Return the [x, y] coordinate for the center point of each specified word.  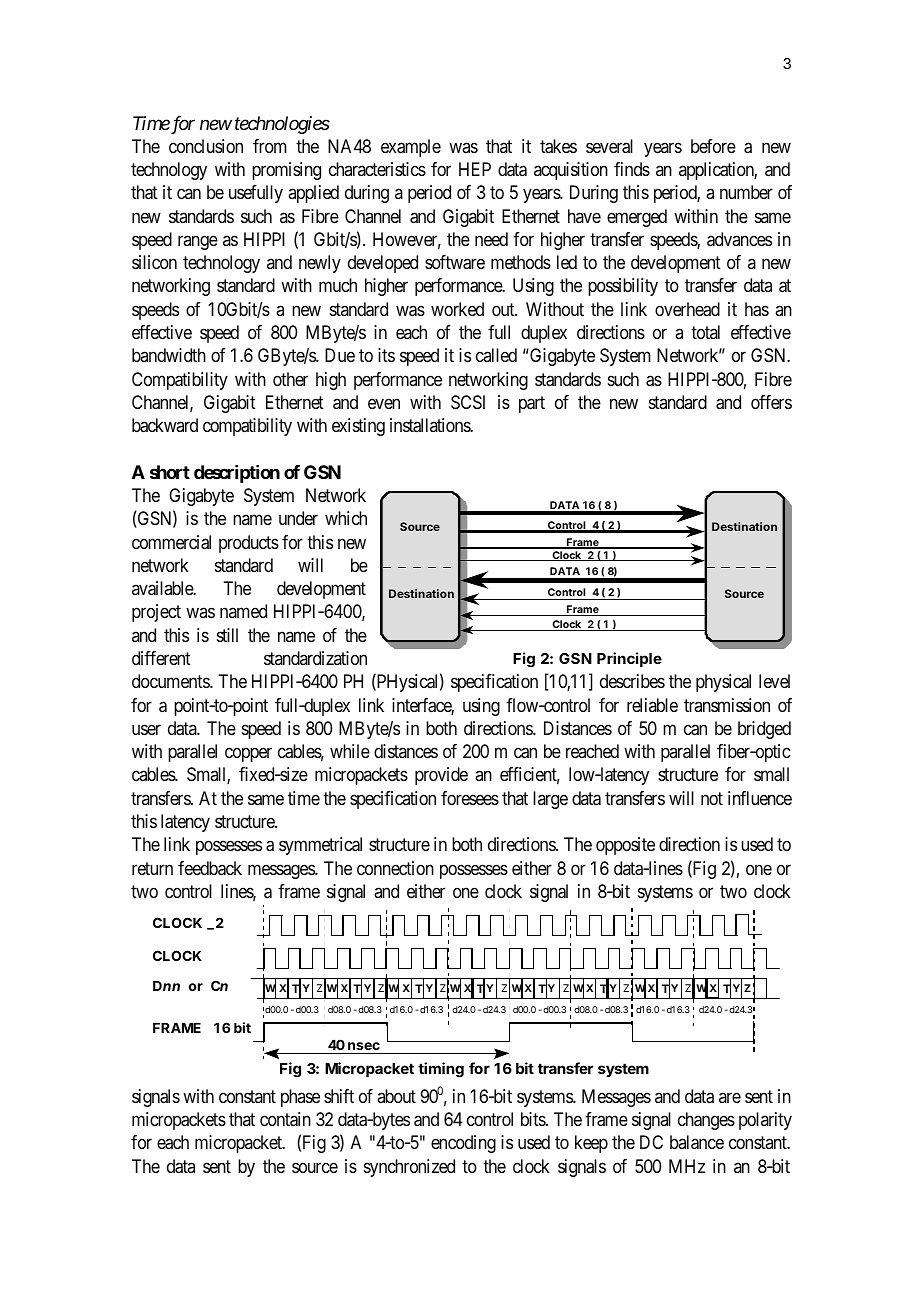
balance [697, 1142]
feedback [210, 868]
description [237, 474]
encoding [463, 1144]
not [712, 798]
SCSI [468, 402]
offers [771, 402]
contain [285, 1119]
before [713, 146]
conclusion [206, 146]
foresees [470, 798]
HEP [475, 169]
